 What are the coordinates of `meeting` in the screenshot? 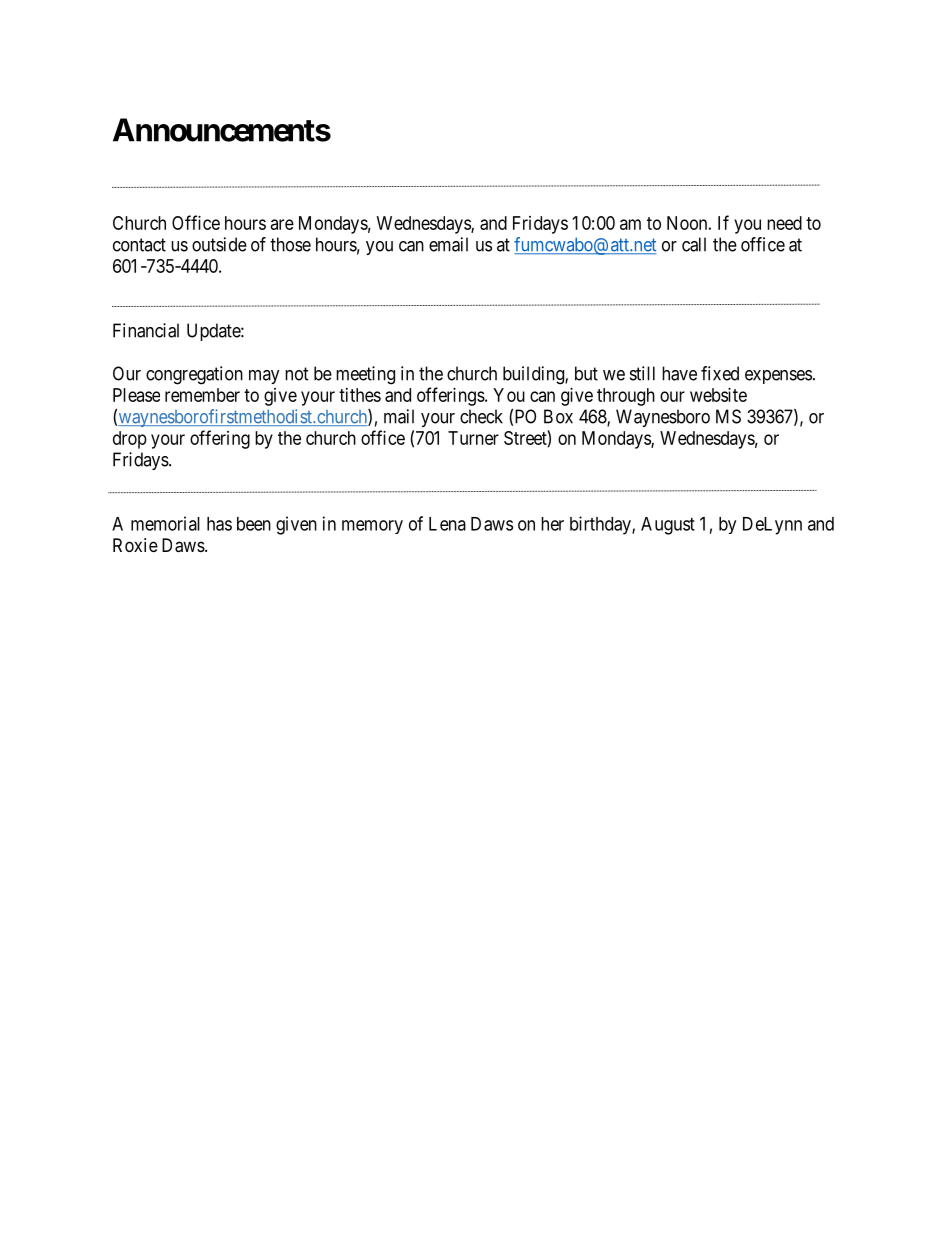 It's located at (365, 375).
